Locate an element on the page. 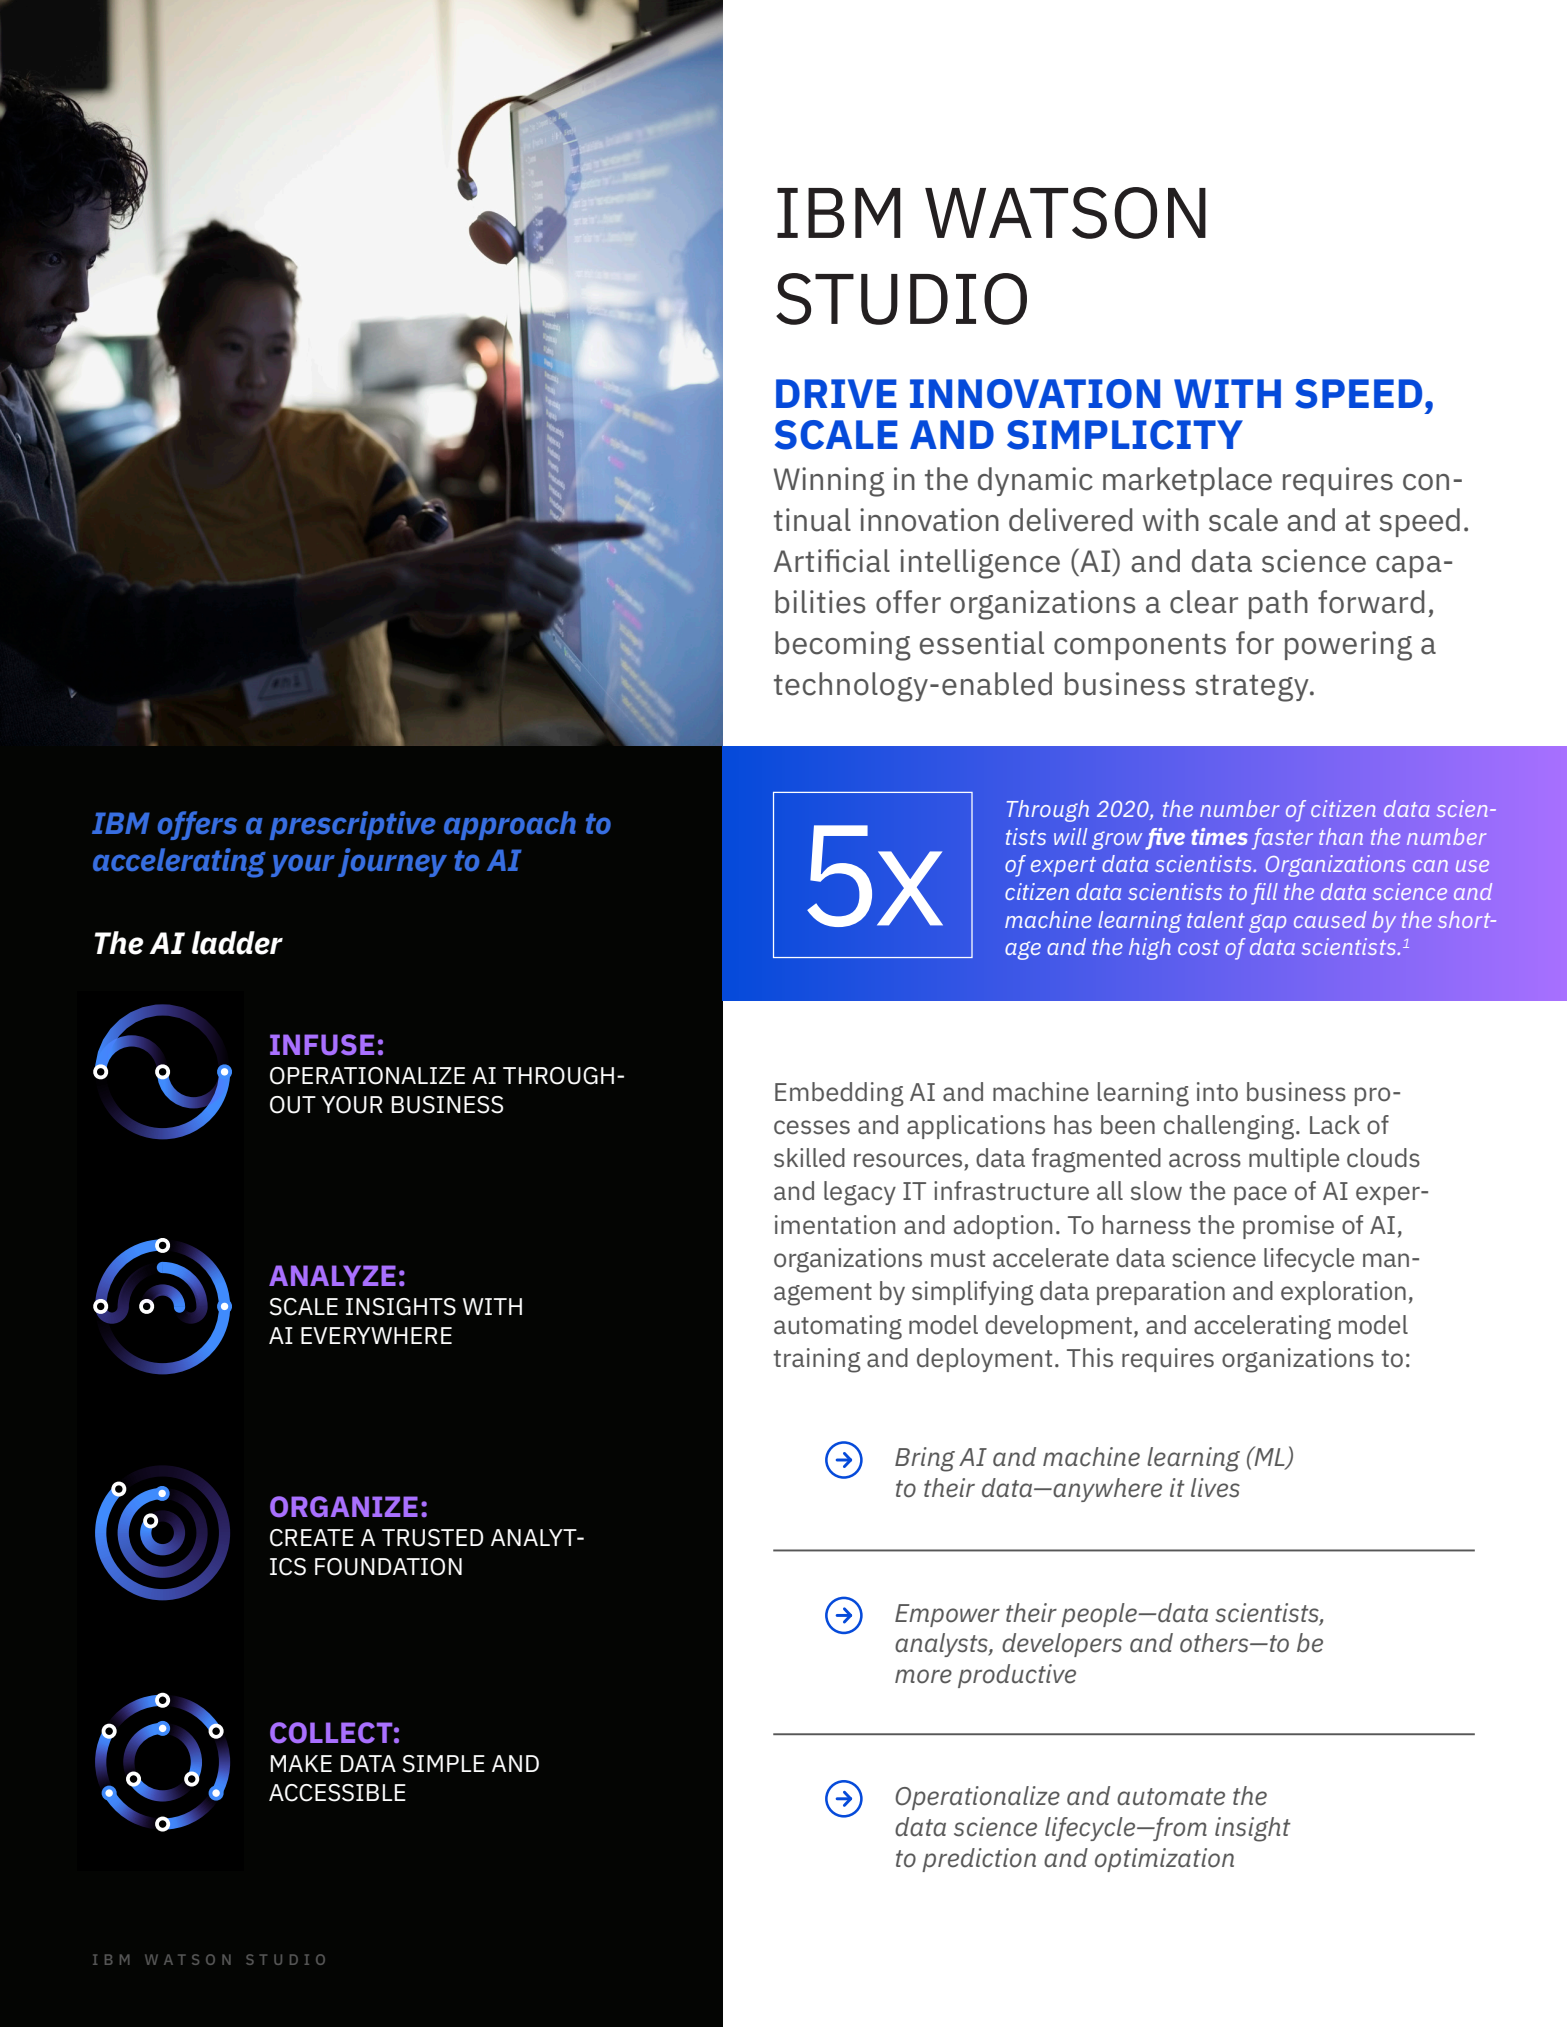  INFUSE is located at coordinates (322, 1045).
